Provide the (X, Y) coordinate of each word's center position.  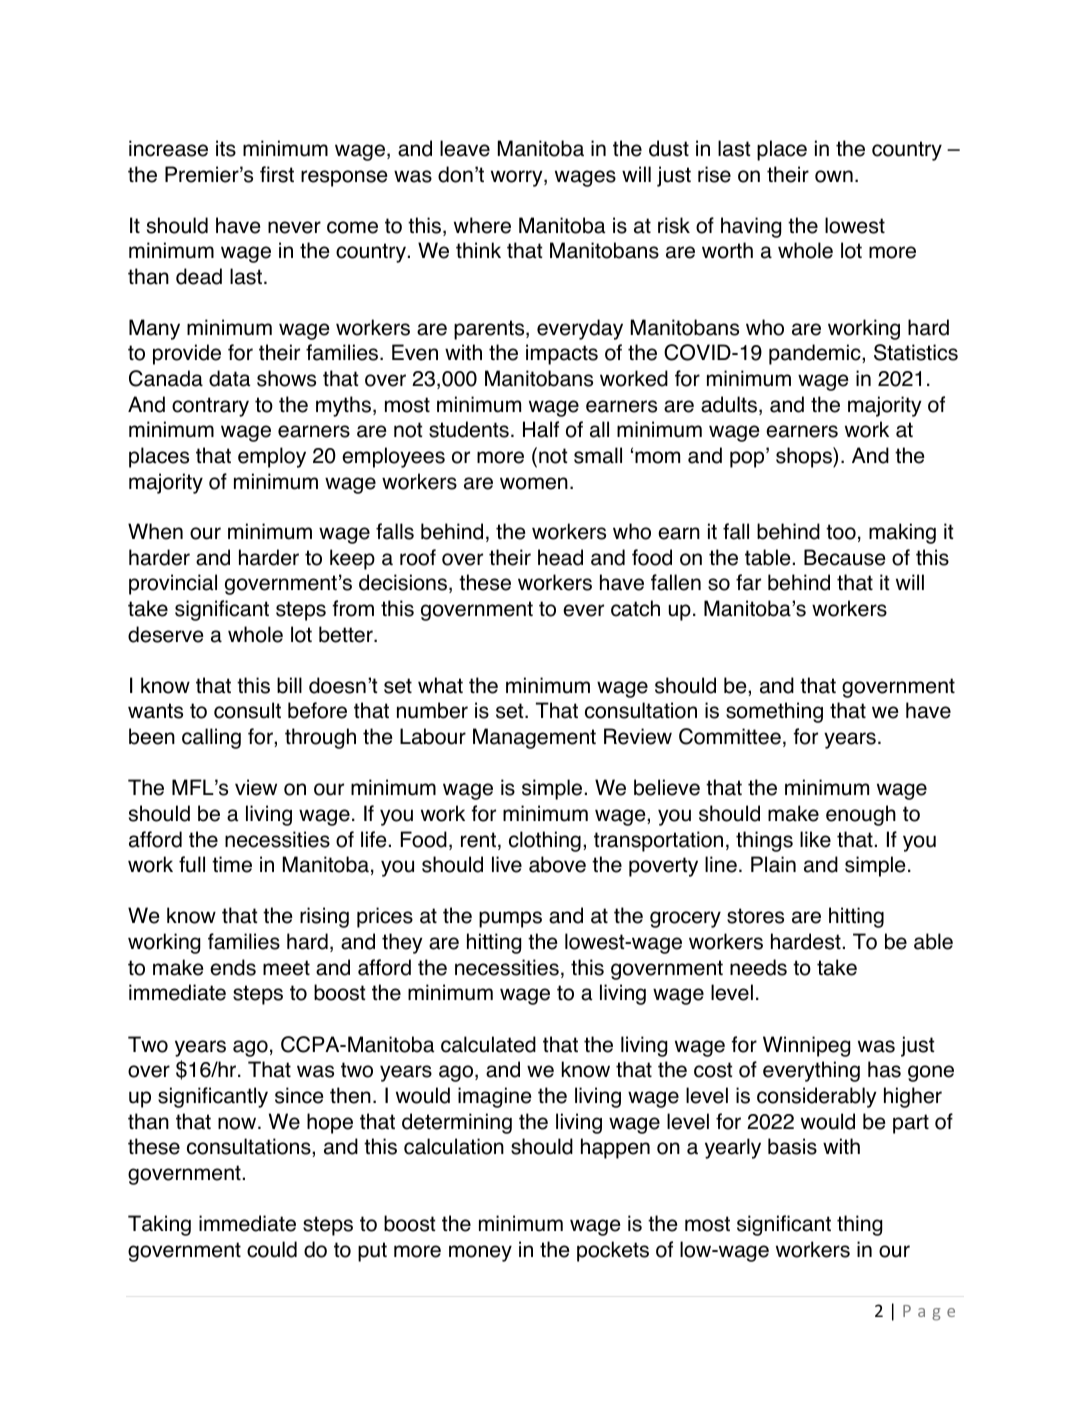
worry (518, 178)
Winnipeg (806, 1046)
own (834, 176)
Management (534, 738)
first (277, 174)
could (272, 1249)
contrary (210, 407)
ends (233, 967)
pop (748, 459)
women (534, 483)
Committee (730, 736)
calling (211, 738)
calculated (488, 1044)
